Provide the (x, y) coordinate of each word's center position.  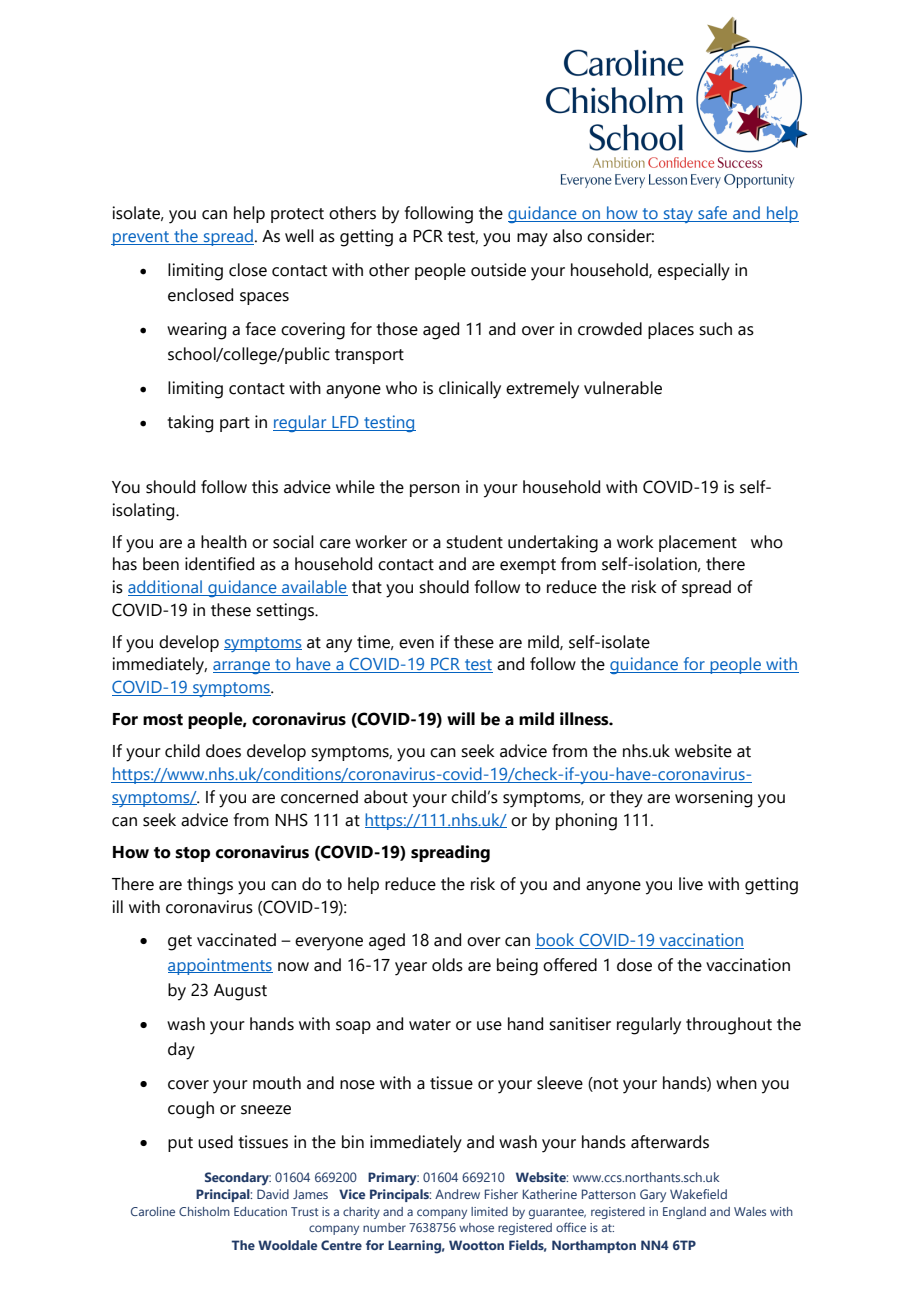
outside (498, 270)
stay (678, 215)
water (430, 1025)
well (299, 236)
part (235, 424)
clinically (470, 390)
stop (192, 854)
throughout (729, 1026)
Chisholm (204, 1211)
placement (698, 543)
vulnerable (623, 388)
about (386, 797)
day (181, 1051)
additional (166, 588)
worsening (713, 799)
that (367, 587)
